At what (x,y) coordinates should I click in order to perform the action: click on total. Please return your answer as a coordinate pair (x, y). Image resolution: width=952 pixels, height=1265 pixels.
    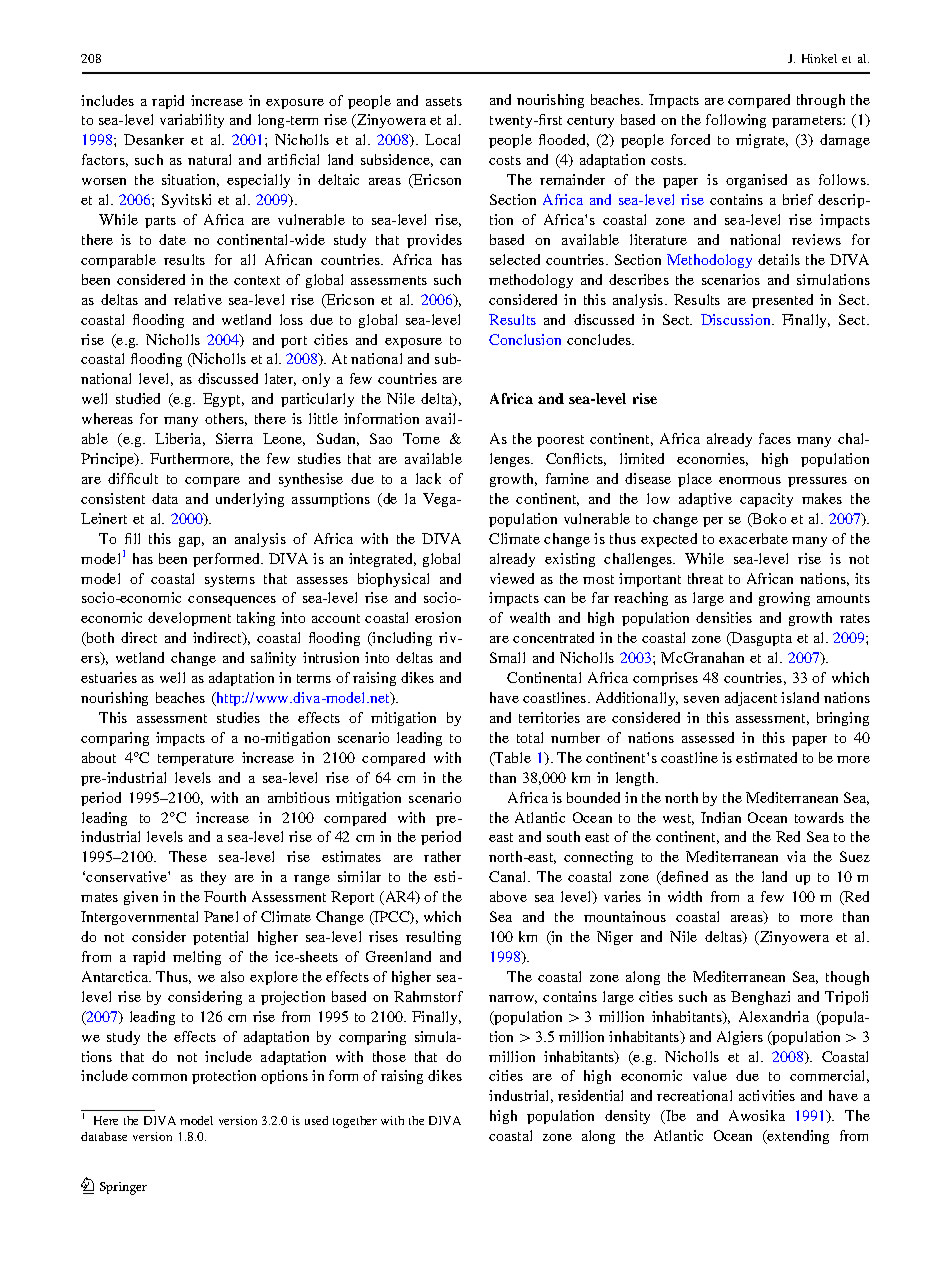
    Looking at the image, I should click on (530, 737).
